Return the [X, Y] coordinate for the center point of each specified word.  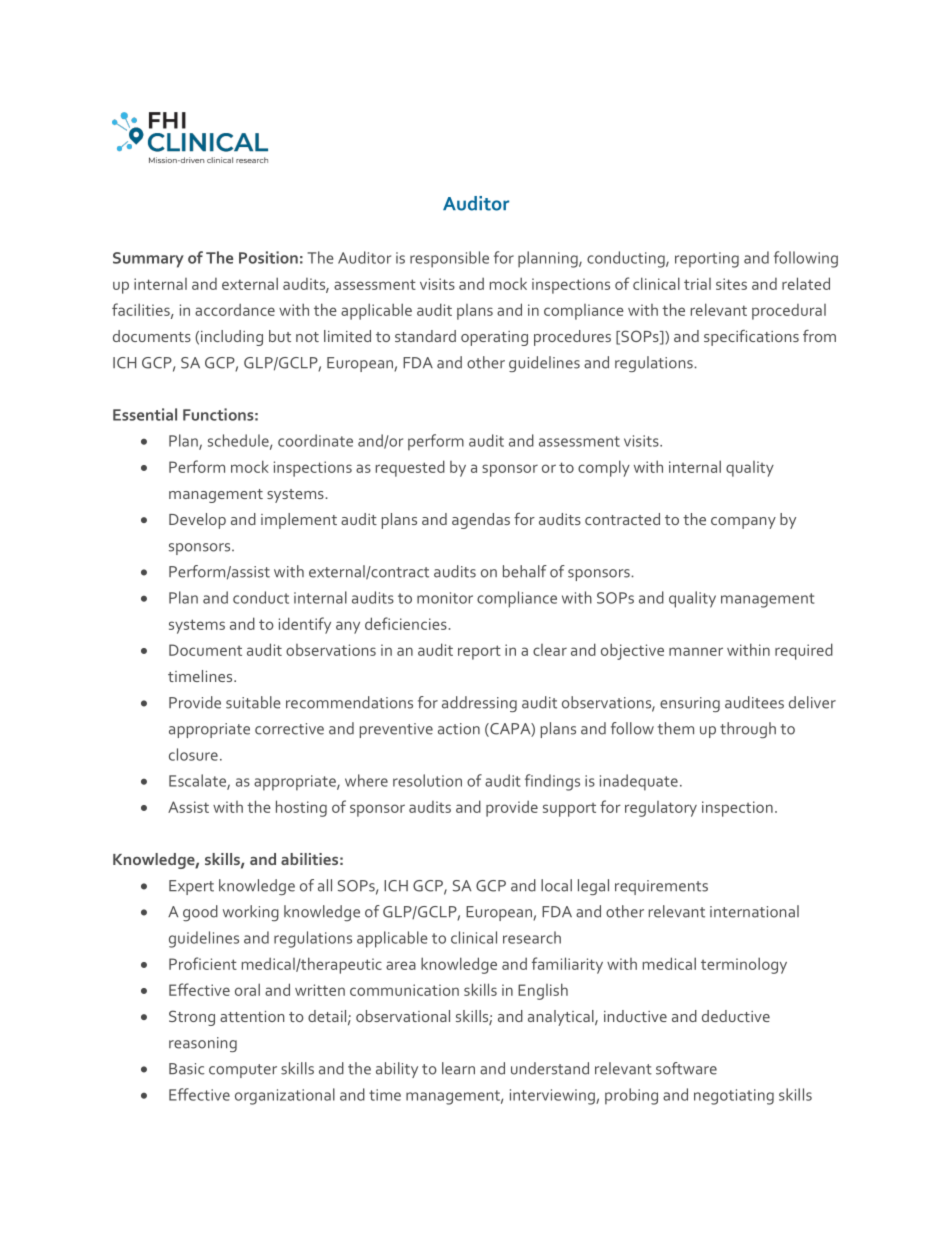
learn [458, 1068]
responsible [449, 259]
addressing [479, 704]
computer [243, 1071]
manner [696, 651]
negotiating [734, 1097]
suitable [253, 702]
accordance [235, 309]
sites [731, 284]
